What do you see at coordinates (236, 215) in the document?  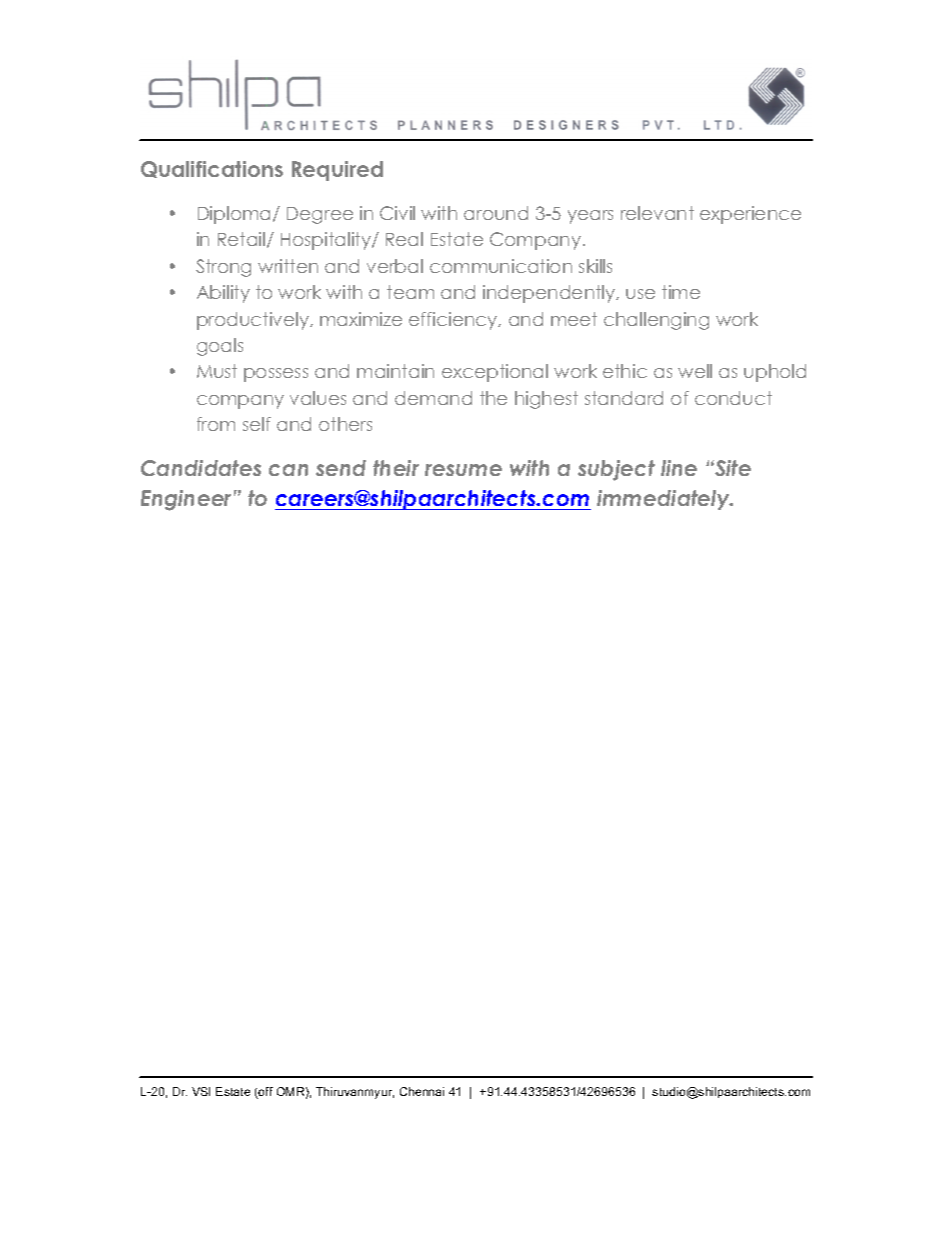 I see `Diploma` at bounding box center [236, 215].
